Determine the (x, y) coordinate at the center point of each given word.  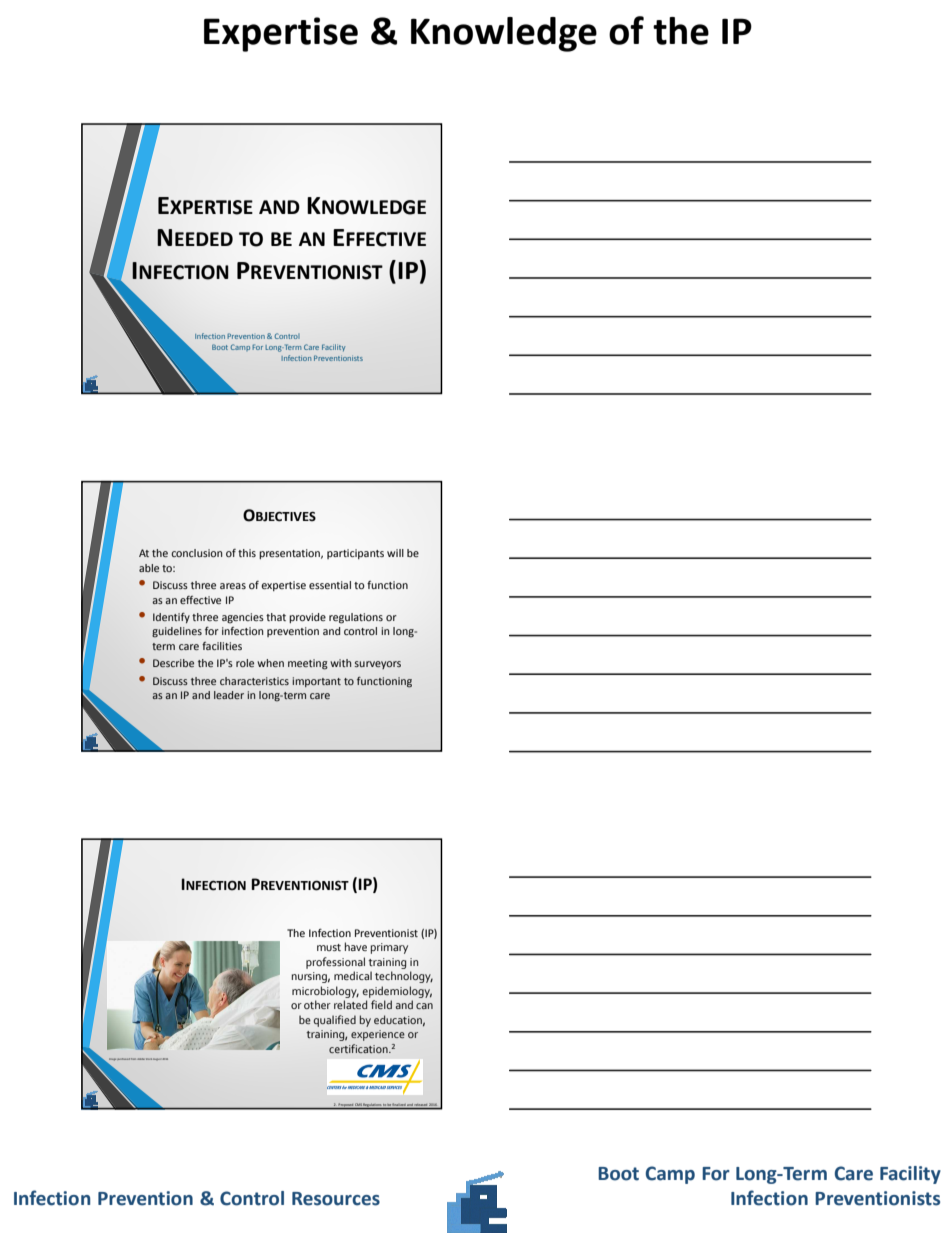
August (158, 1059)
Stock (149, 1059)
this (247, 553)
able (149, 568)
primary (389, 948)
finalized (399, 1105)
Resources (336, 1199)
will (395, 553)
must (329, 947)
